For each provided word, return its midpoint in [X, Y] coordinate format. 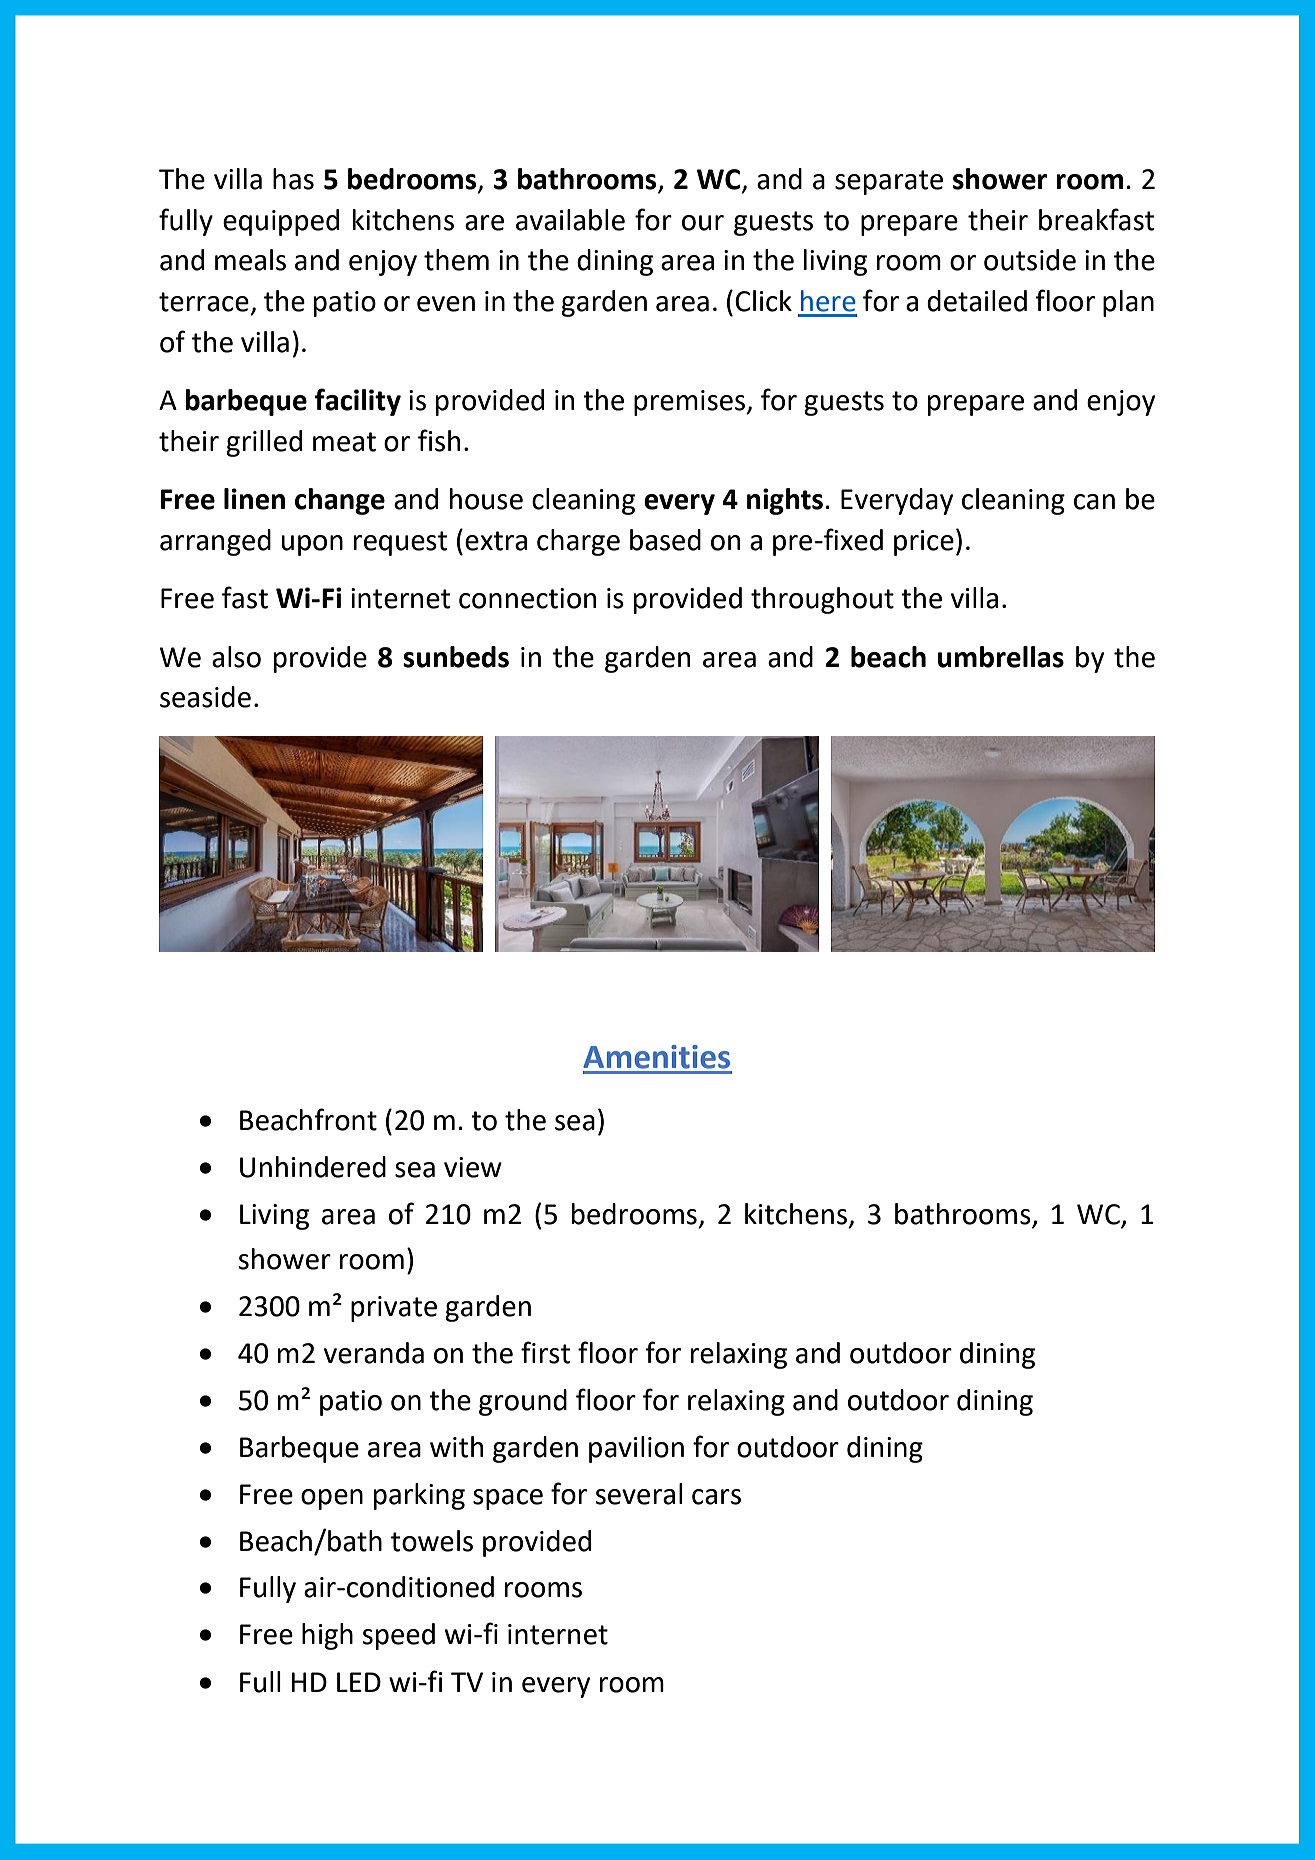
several [639, 1494]
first [545, 1352]
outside [1030, 260]
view [473, 1167]
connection [527, 598]
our [703, 223]
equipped [281, 222]
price [924, 543]
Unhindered [313, 1167]
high [327, 1636]
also [236, 657]
